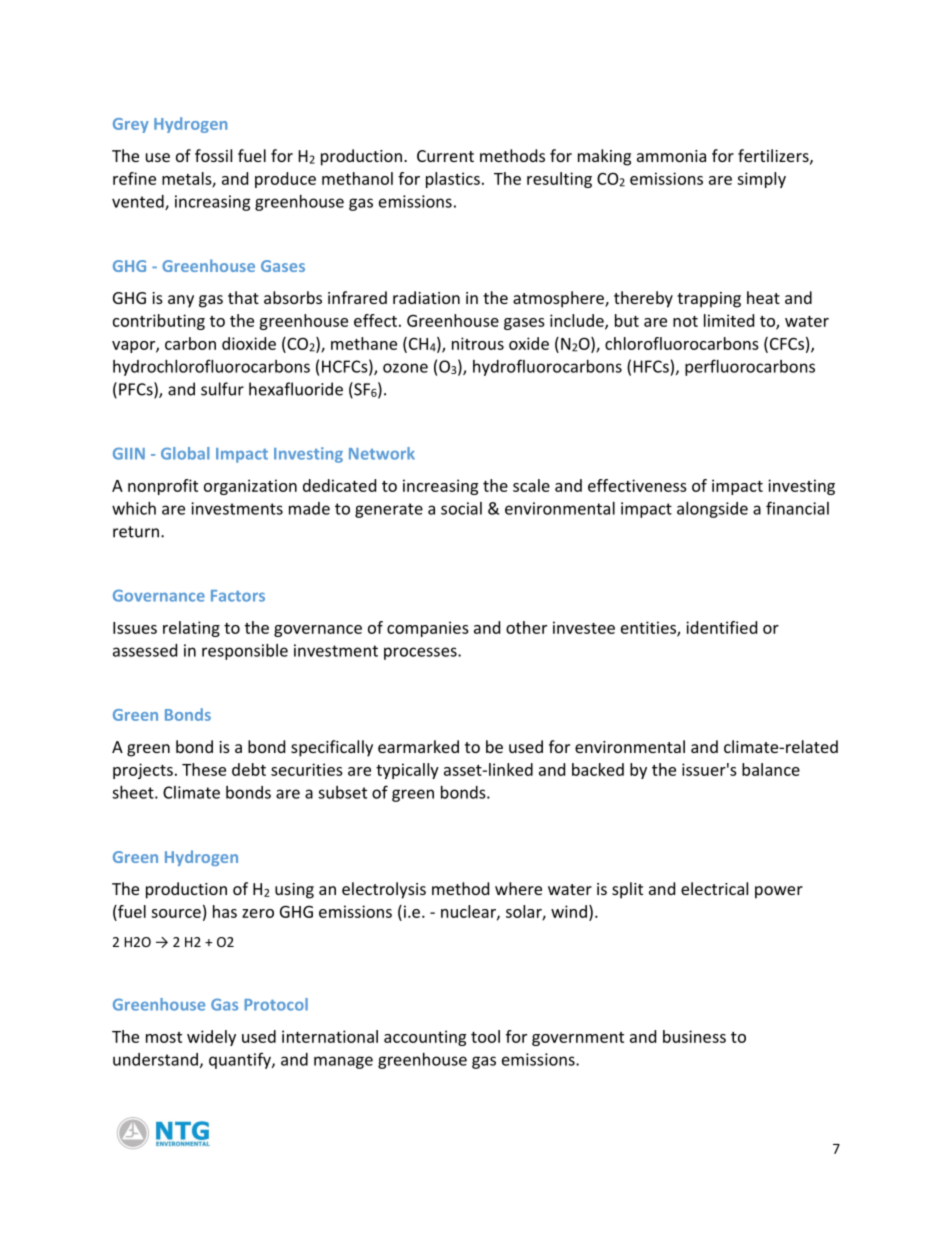 This screenshot has width=952, height=1233. I want to click on Network, so click(382, 453).
